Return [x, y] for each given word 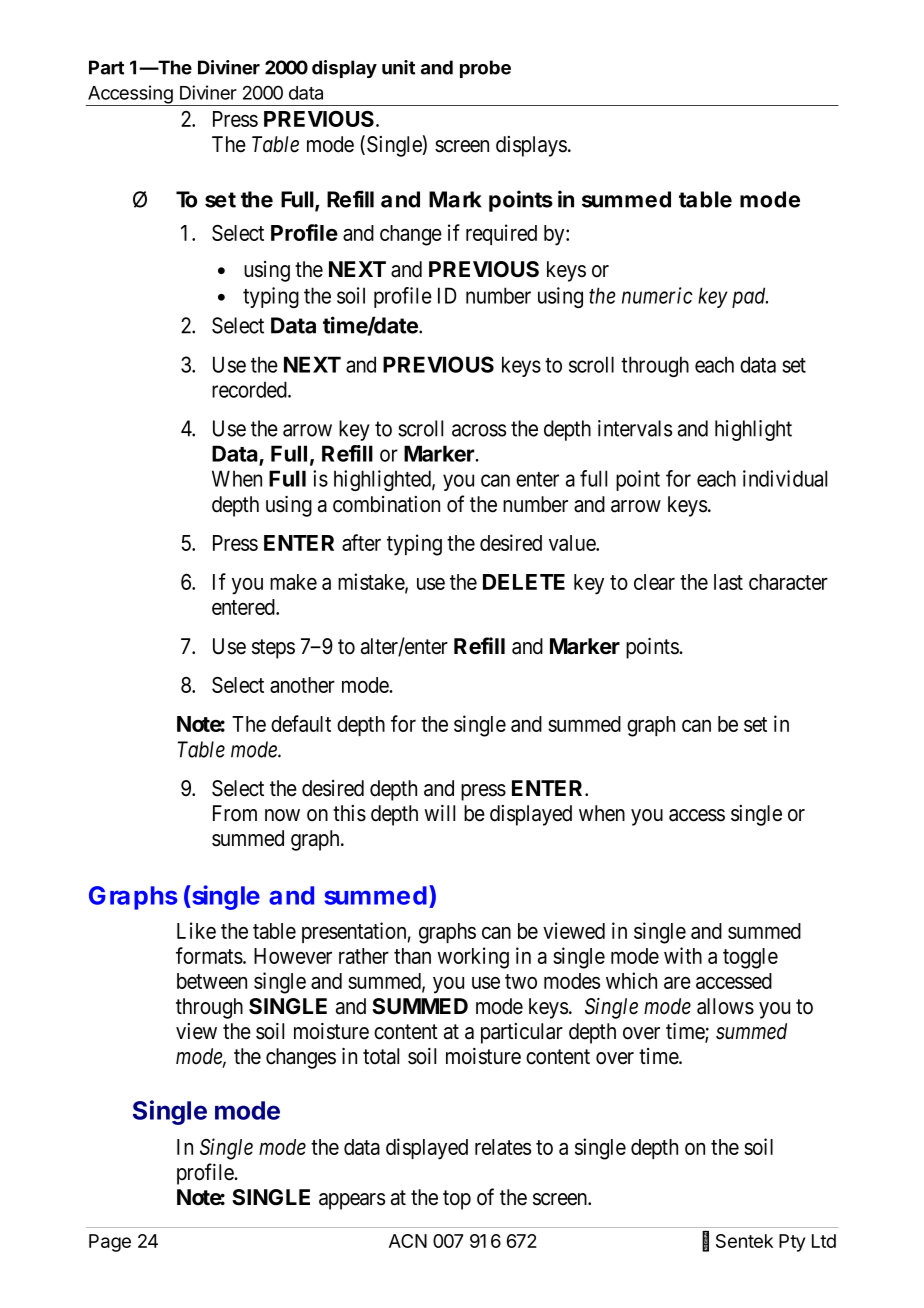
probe [485, 69]
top [457, 1200]
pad [750, 297]
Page [110, 1243]
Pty [792, 1243]
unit [398, 67]
